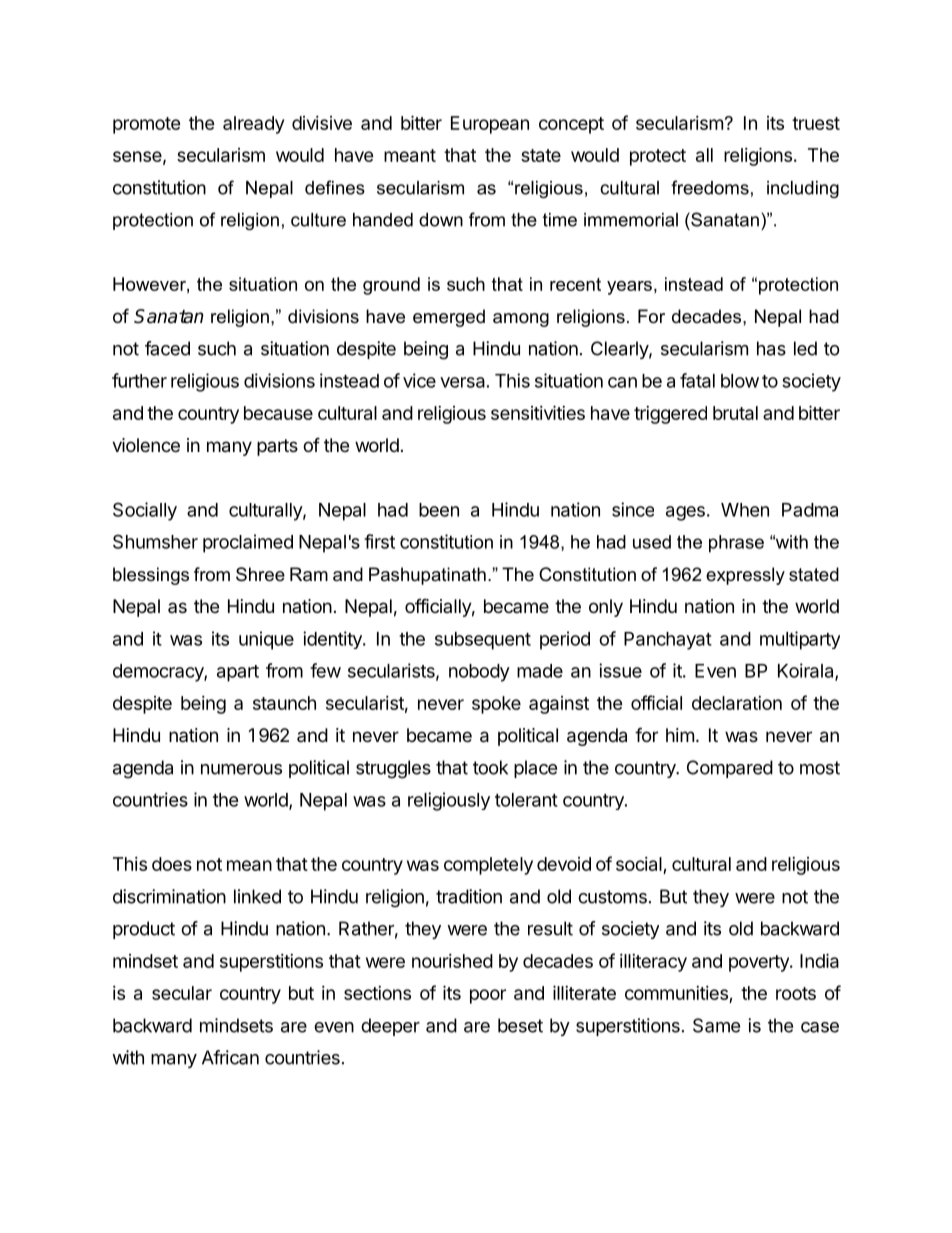 The width and height of the page is (952, 1233). What do you see at coordinates (716, 1025) in the page?
I see `Same` at bounding box center [716, 1025].
